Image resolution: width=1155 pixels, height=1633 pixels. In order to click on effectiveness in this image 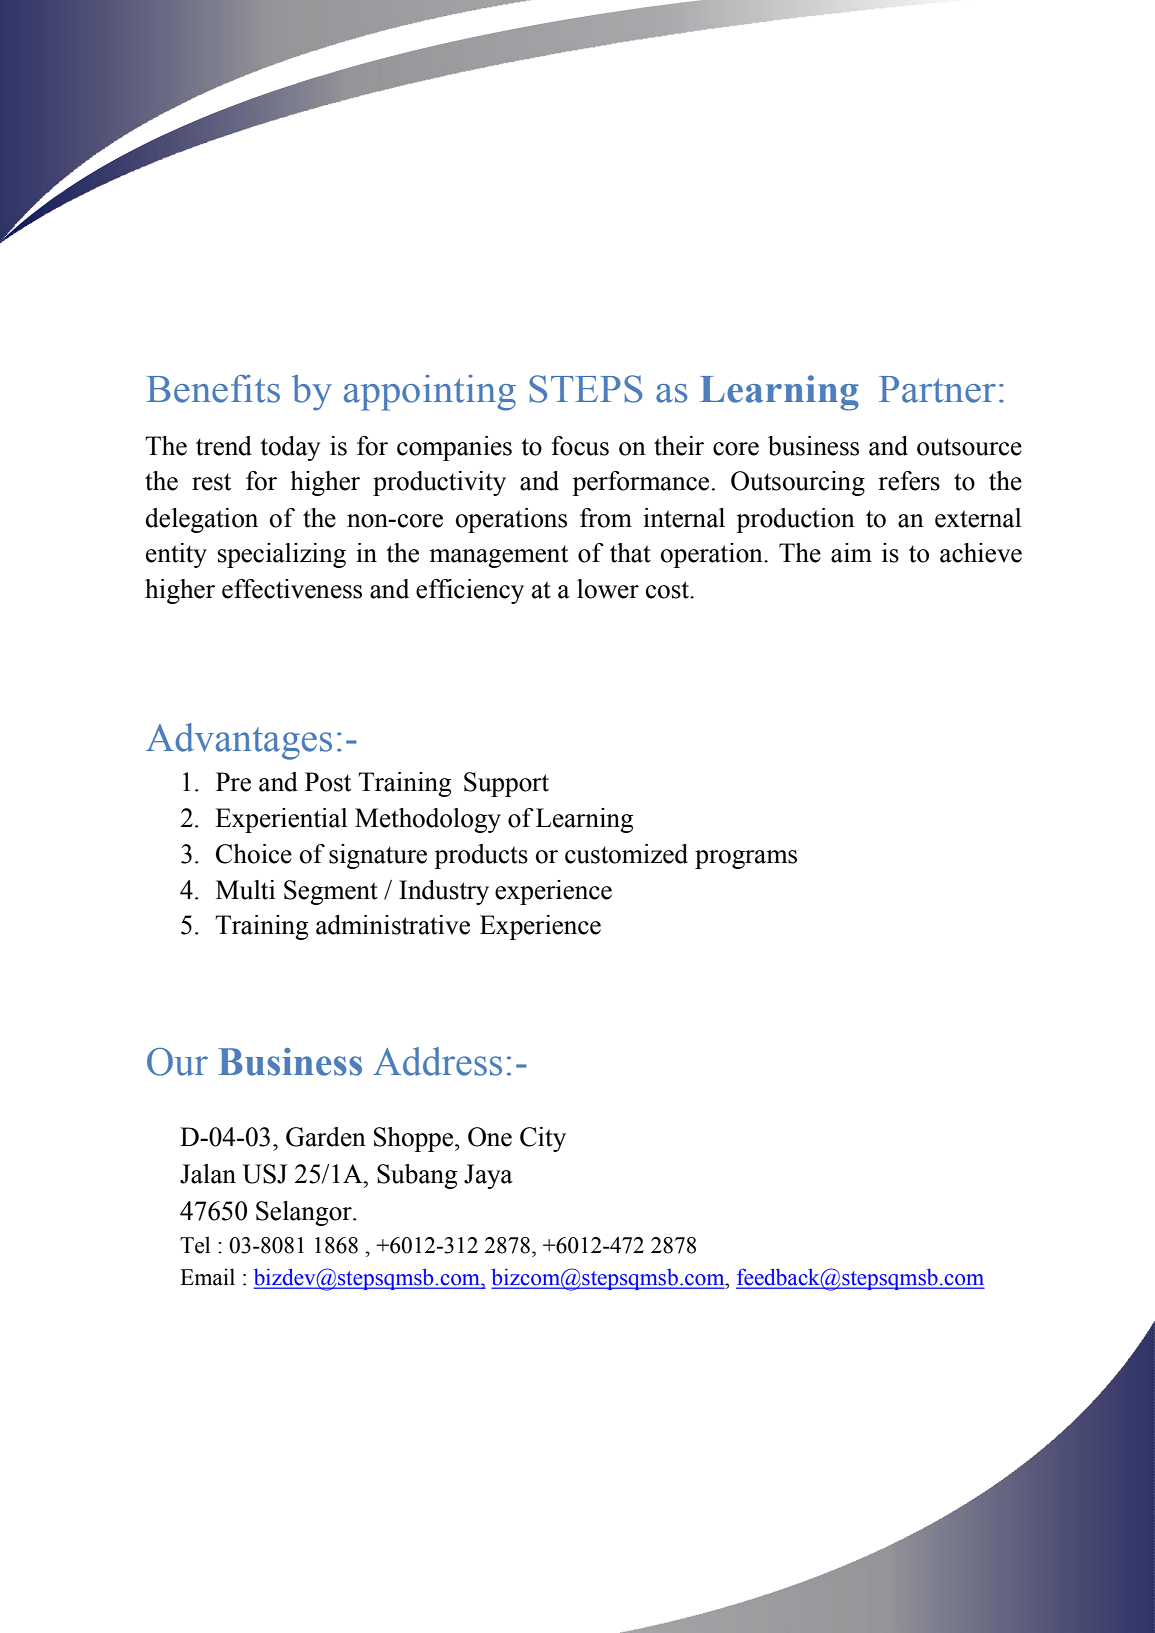, I will do `click(292, 589)`.
